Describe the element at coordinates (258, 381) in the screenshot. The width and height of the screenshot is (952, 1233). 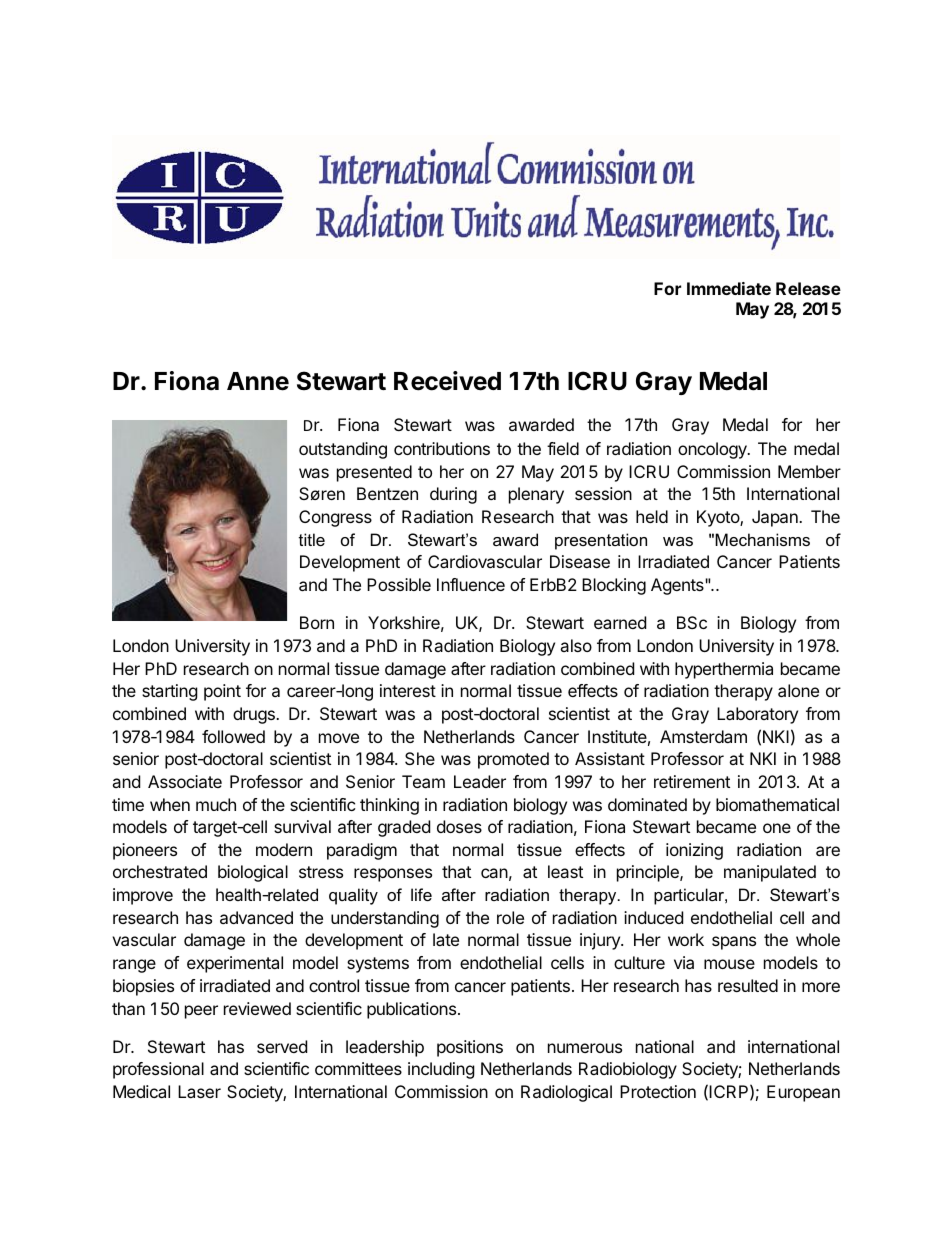
I see `Anne` at that location.
